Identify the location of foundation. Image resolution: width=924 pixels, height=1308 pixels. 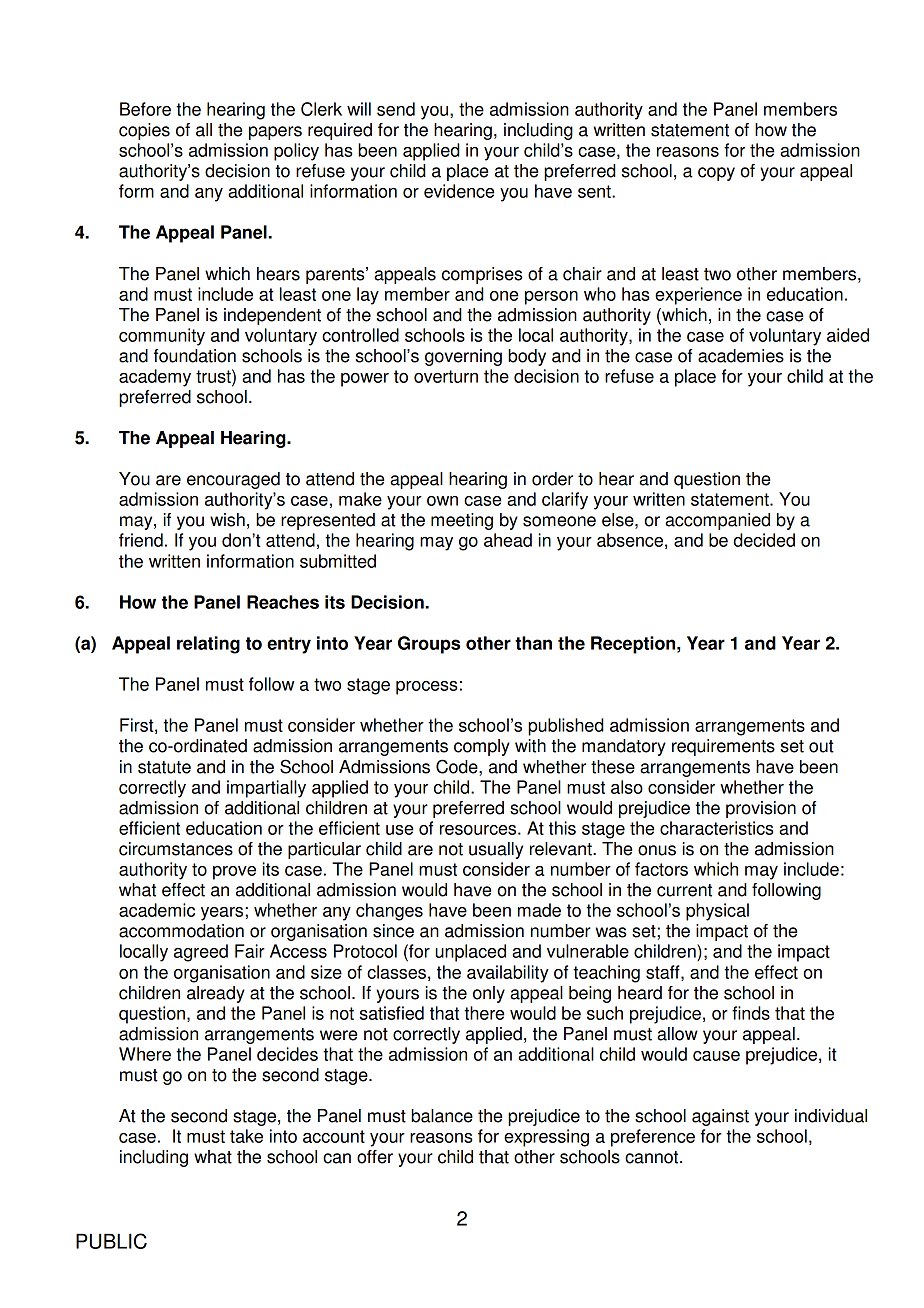
(195, 356).
